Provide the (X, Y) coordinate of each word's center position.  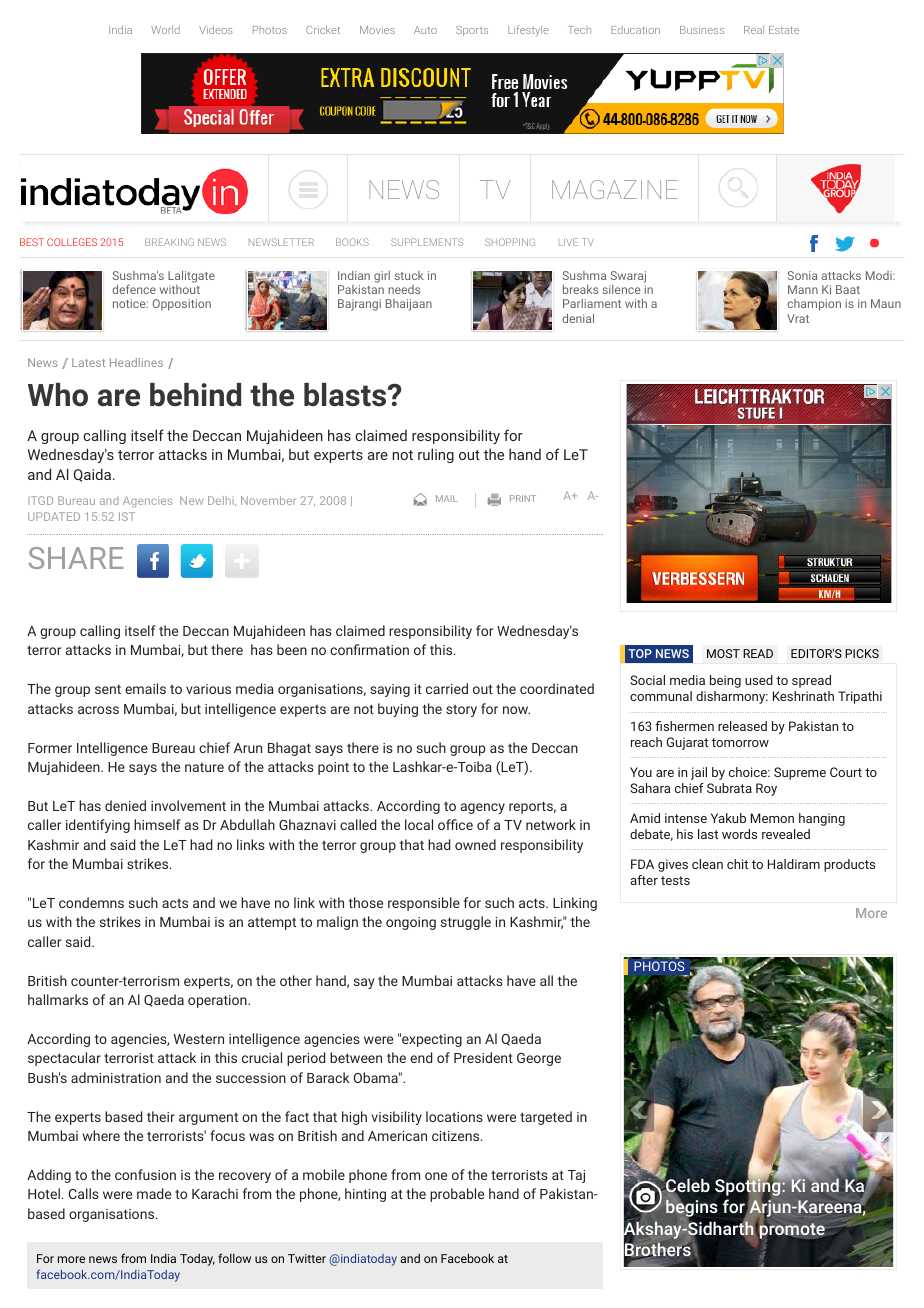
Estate (784, 30)
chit (737, 864)
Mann (803, 289)
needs (404, 289)
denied (125, 805)
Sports (472, 31)
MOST (723, 653)
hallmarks (58, 999)
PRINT (523, 498)
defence (134, 289)
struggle (466, 923)
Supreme (800, 773)
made (154, 1193)
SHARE (76, 558)
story (461, 711)
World (165, 30)
